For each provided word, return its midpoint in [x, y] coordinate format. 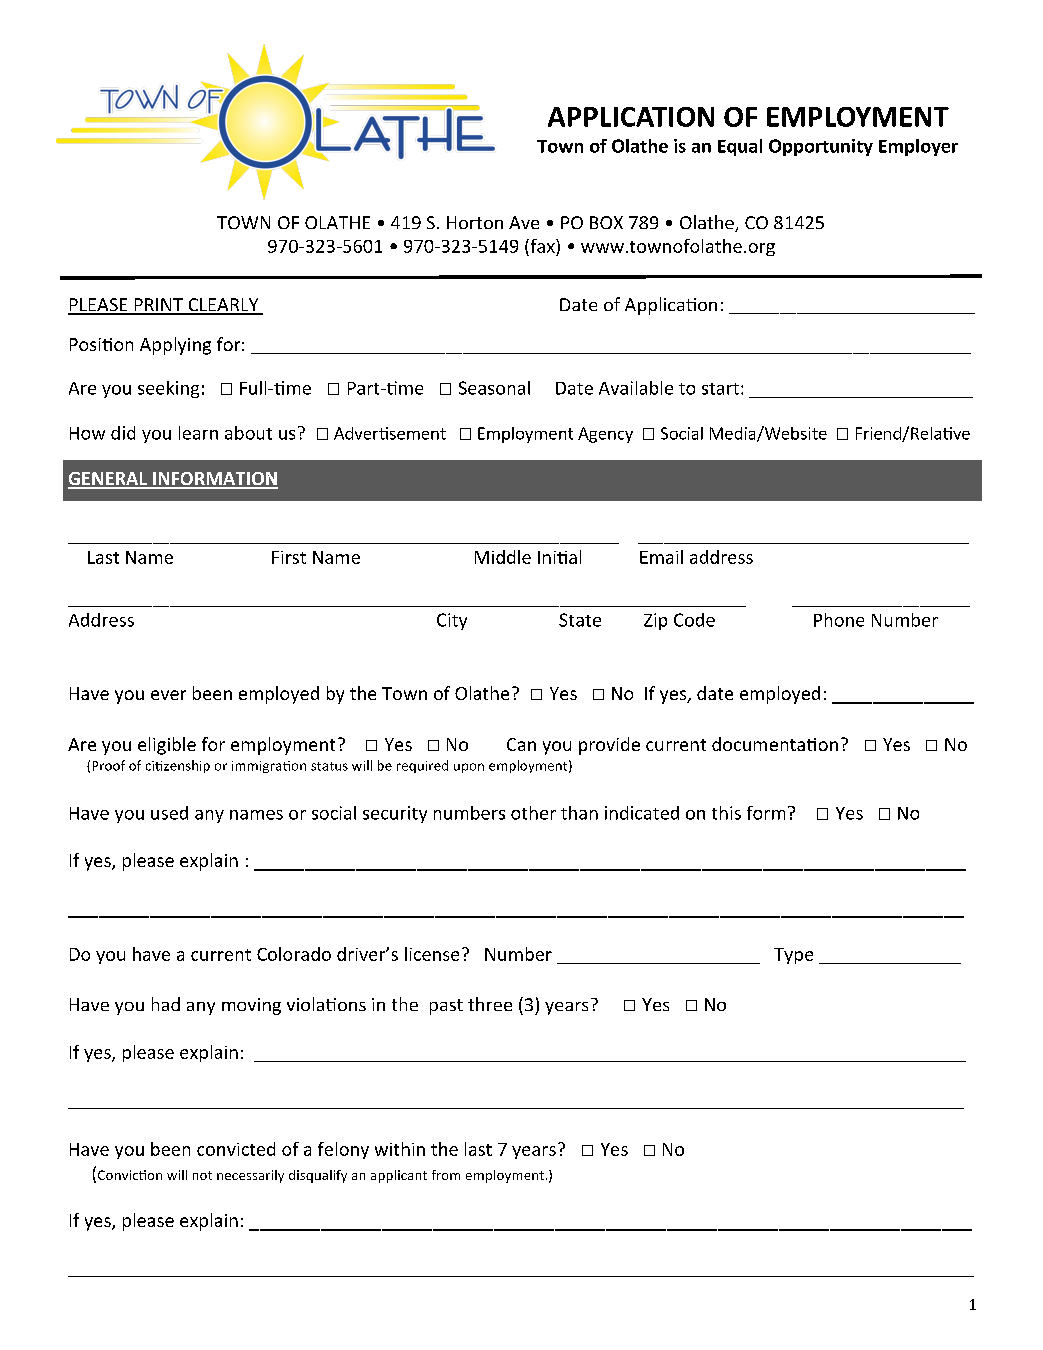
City [452, 621]
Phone [839, 620]
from [446, 1175]
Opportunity [821, 147]
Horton [475, 222]
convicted [236, 1149]
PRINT [158, 306]
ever [168, 695]
